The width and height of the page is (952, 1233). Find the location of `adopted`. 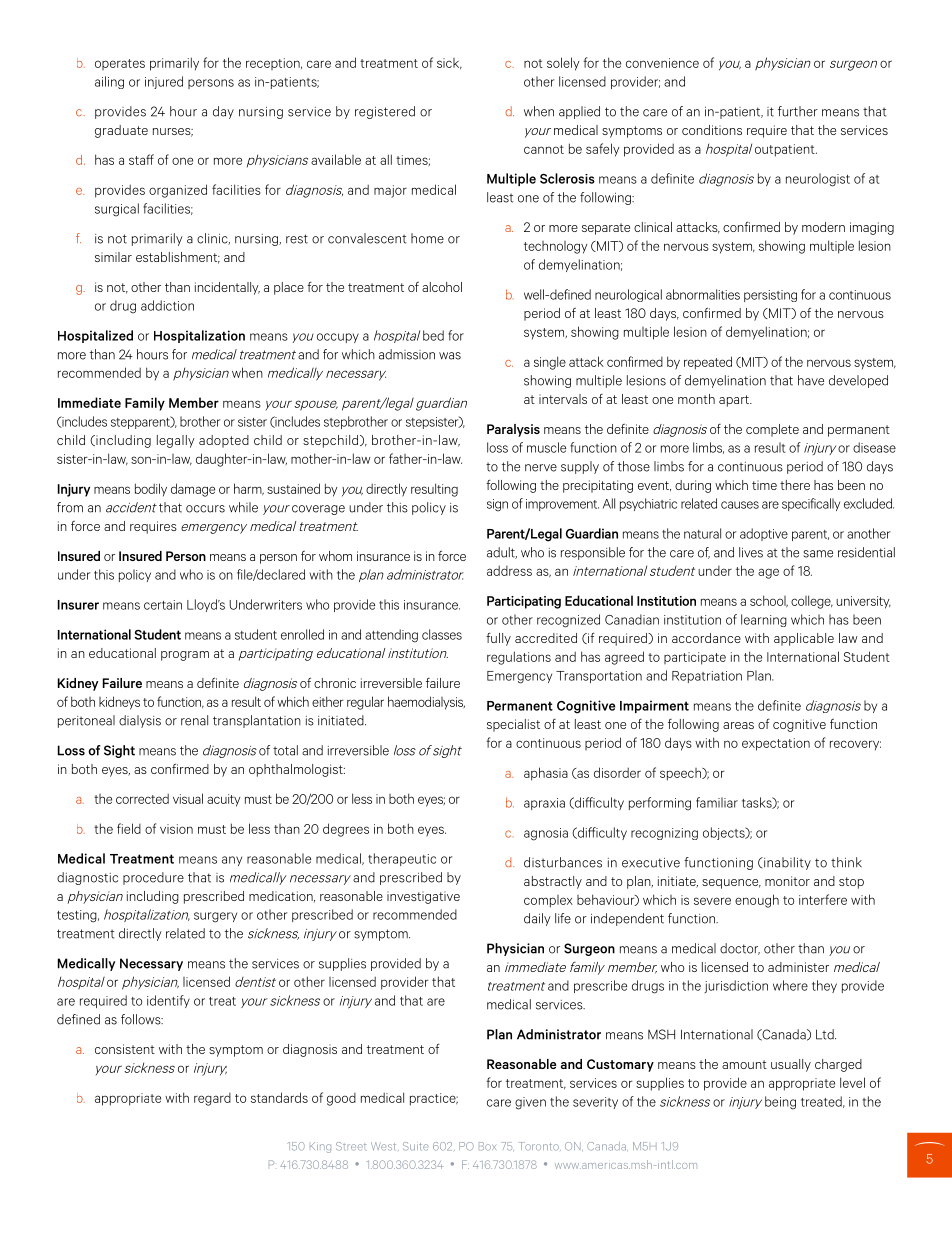

adopted is located at coordinates (224, 441).
